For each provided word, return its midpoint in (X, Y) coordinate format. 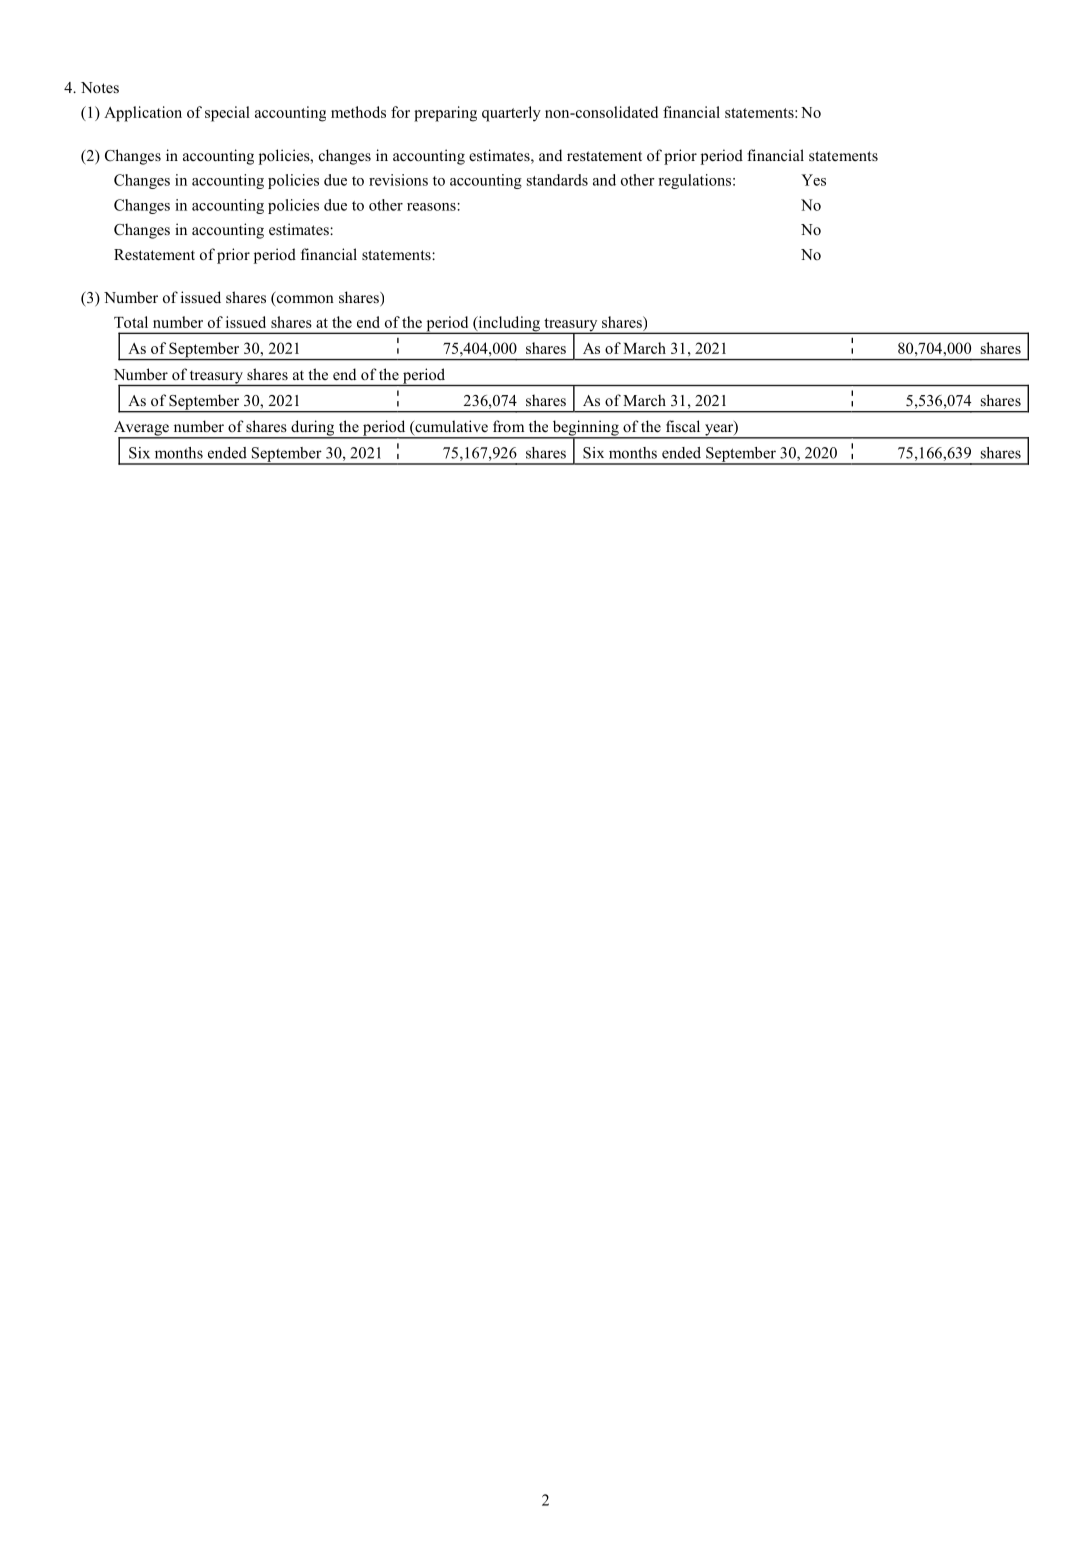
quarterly (511, 114)
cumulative (450, 427)
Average (142, 429)
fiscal (683, 426)
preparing (445, 114)
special (227, 114)
